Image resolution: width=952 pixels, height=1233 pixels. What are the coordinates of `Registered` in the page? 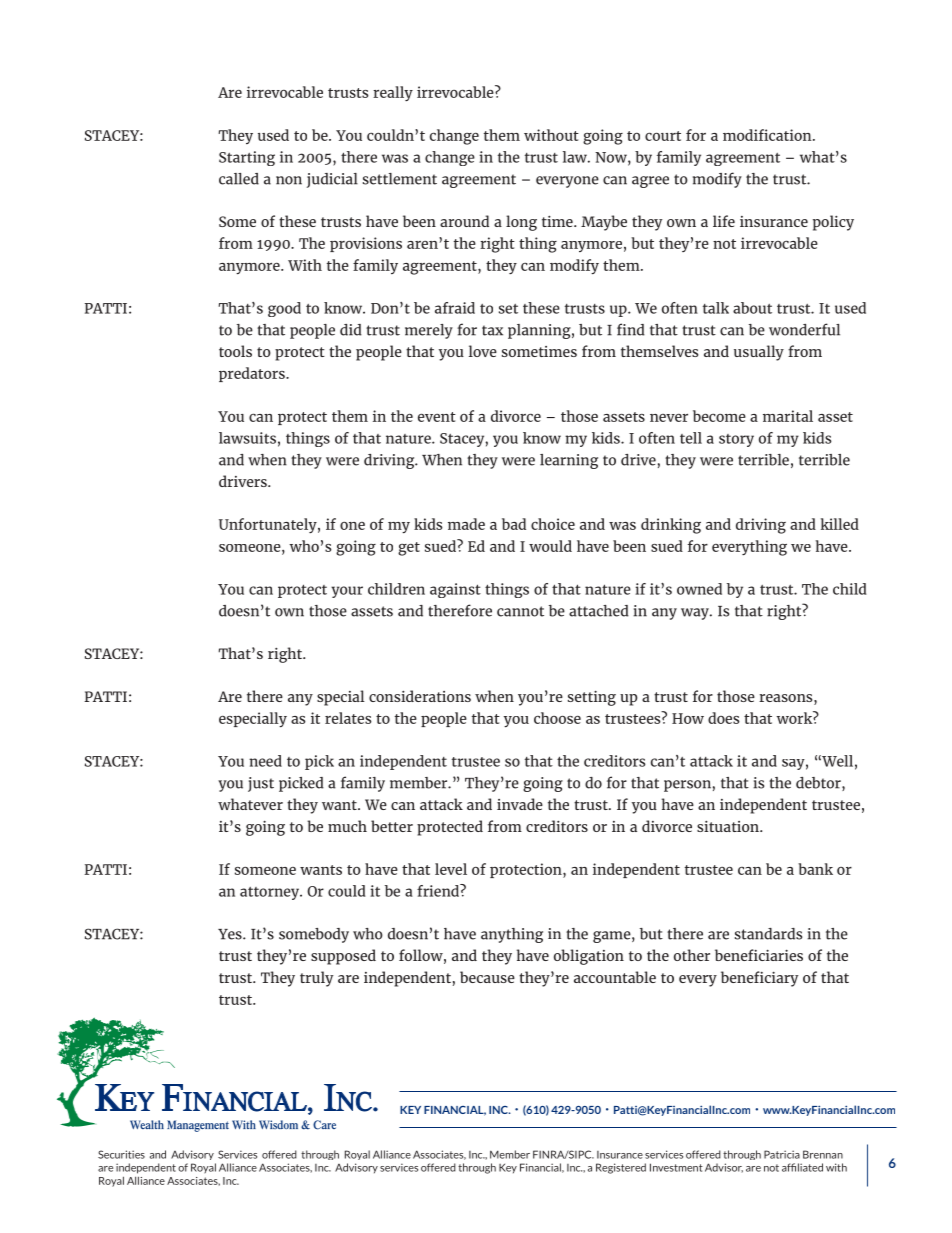 It's located at (621, 1168).
